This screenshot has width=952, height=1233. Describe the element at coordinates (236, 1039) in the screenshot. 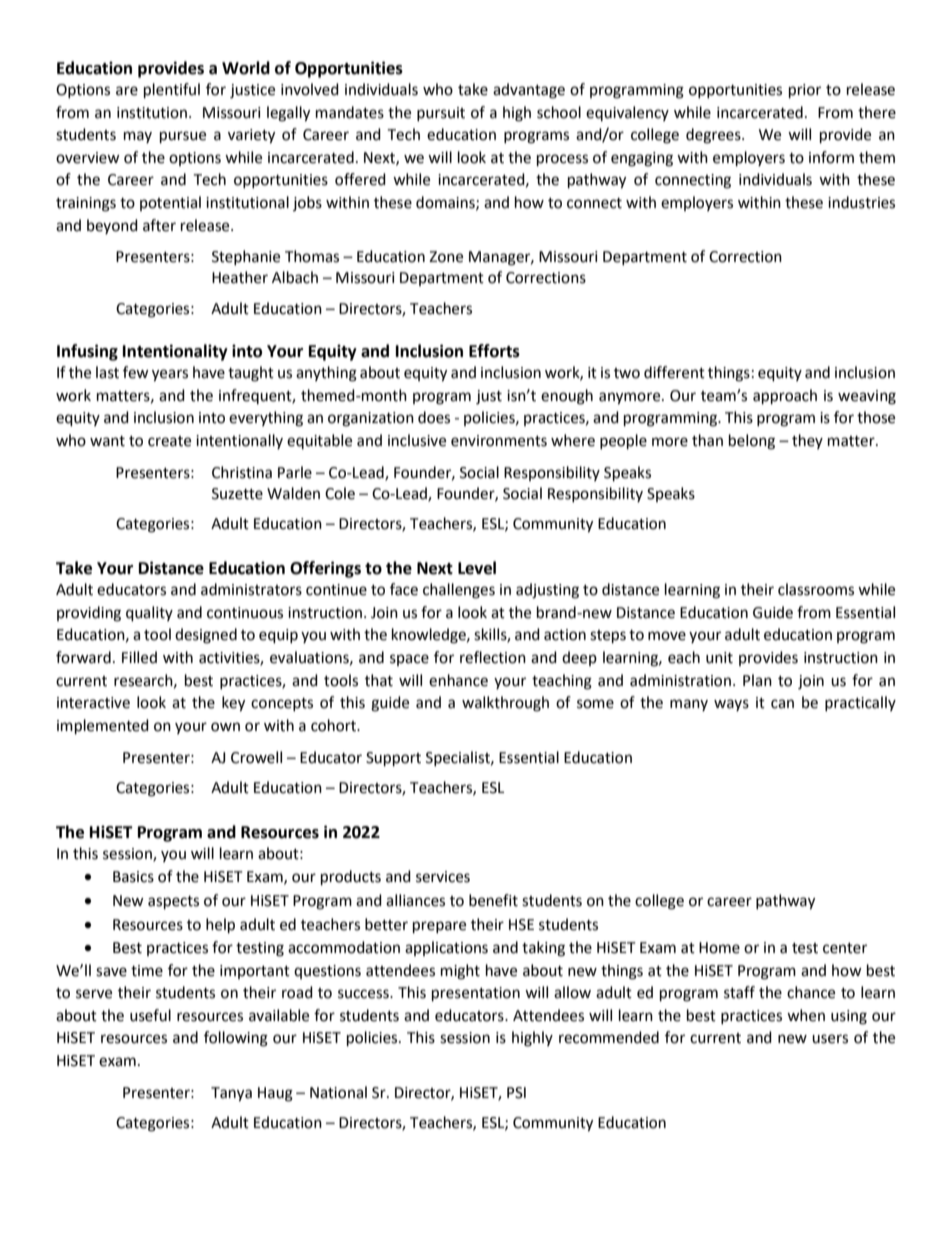

I see `following` at that location.
